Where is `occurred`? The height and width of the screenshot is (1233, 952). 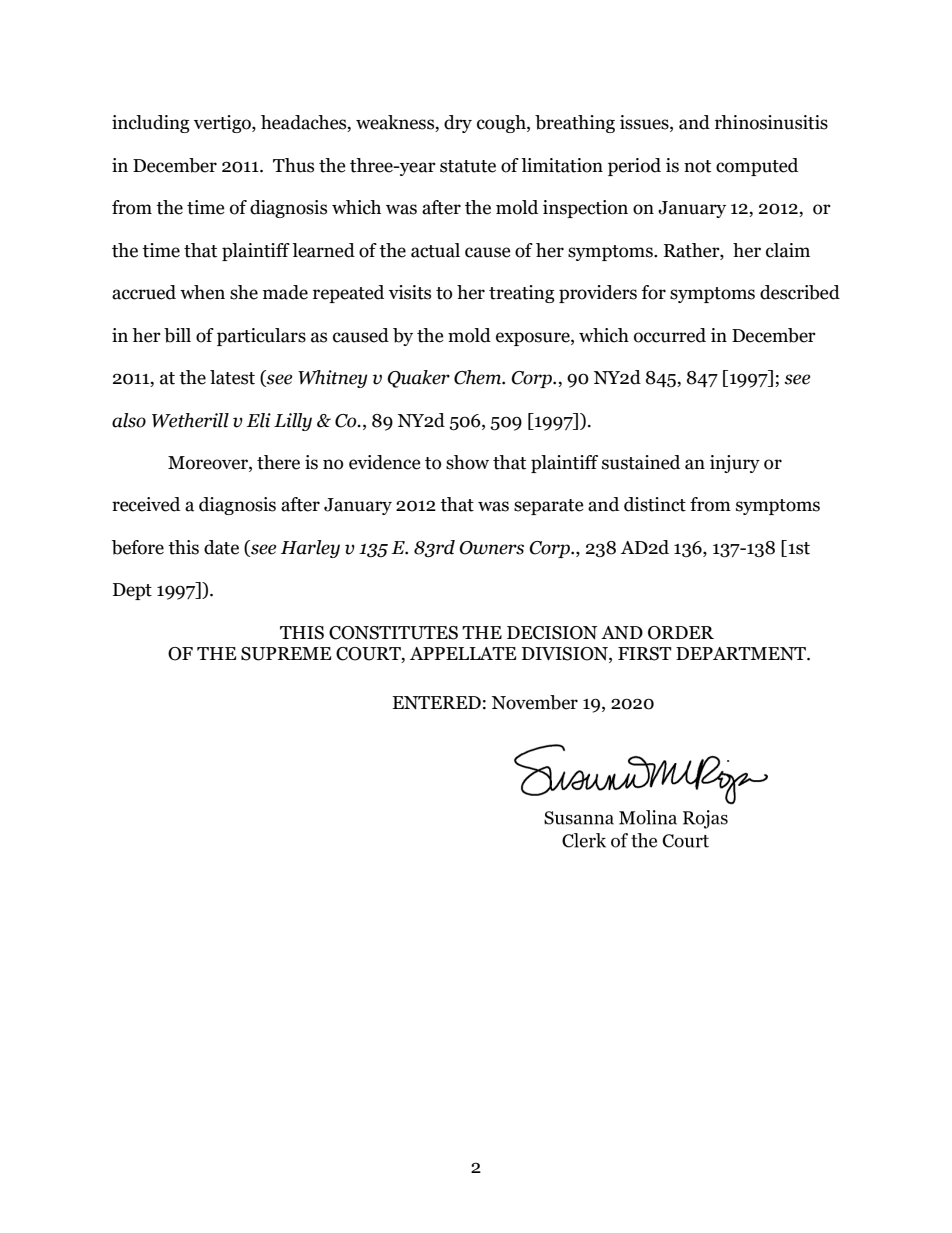 occurred is located at coordinates (670, 335).
